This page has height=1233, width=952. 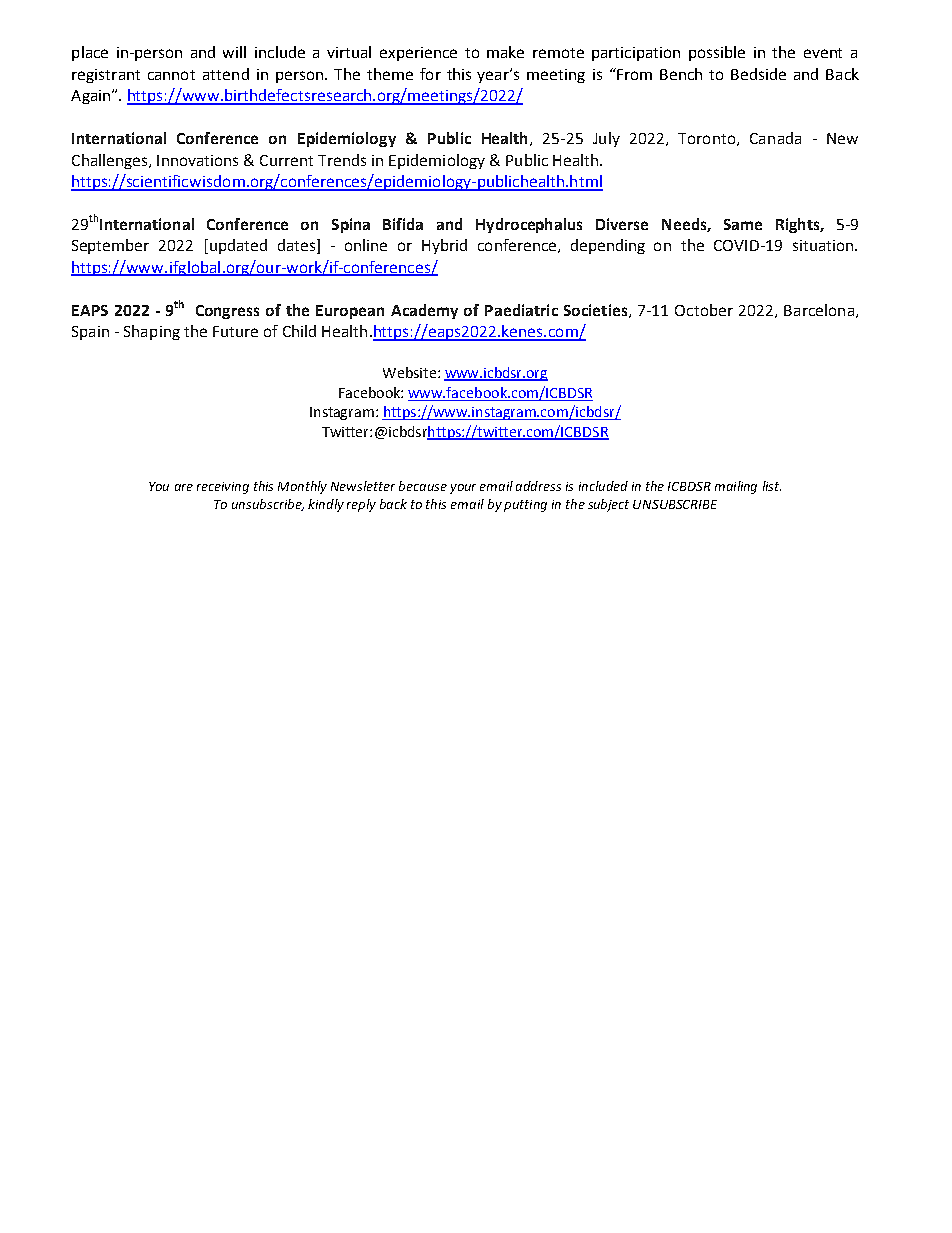 What do you see at coordinates (704, 310) in the page?
I see `October` at bounding box center [704, 310].
